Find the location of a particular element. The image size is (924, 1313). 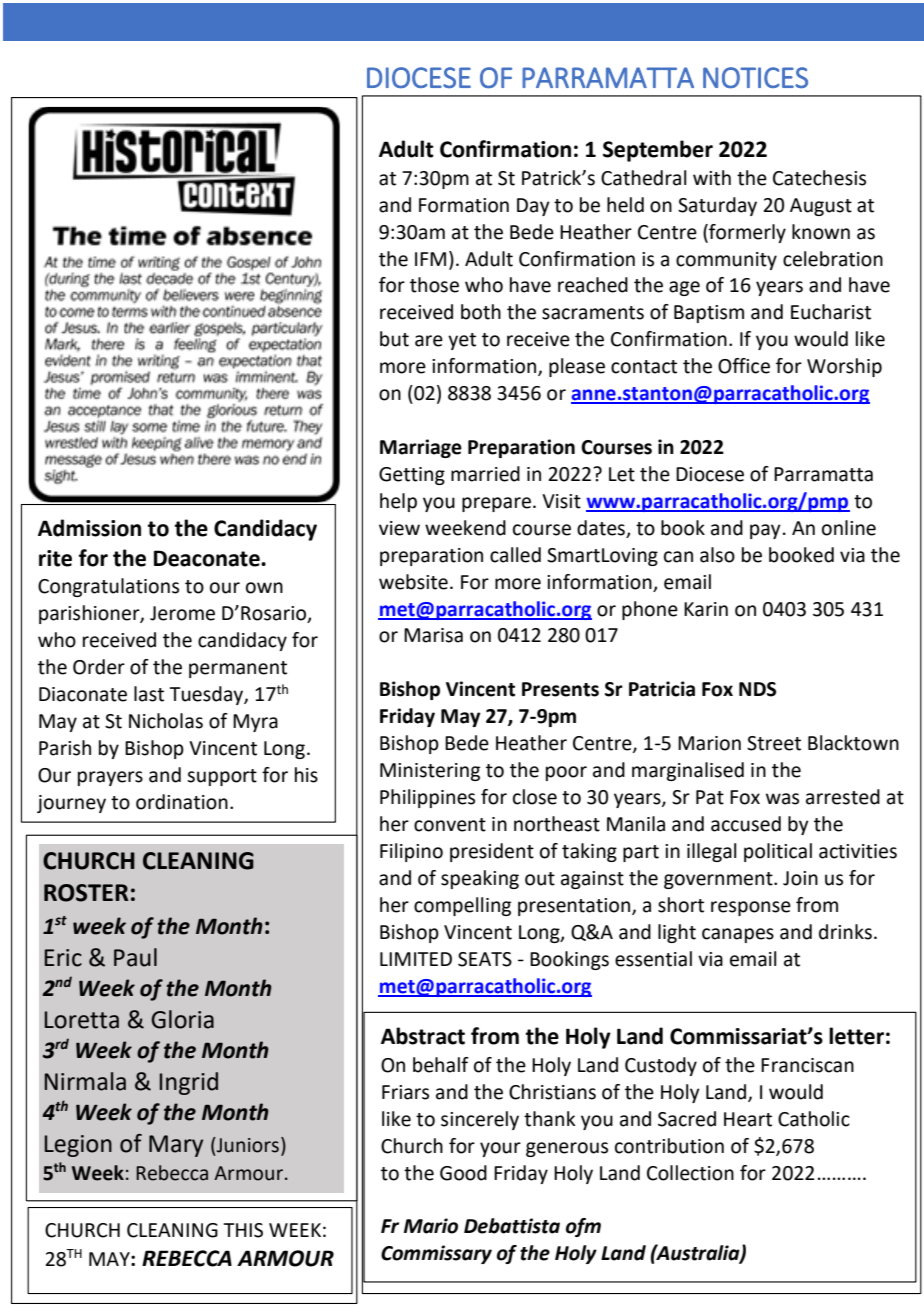

Marisa is located at coordinates (433, 635).
